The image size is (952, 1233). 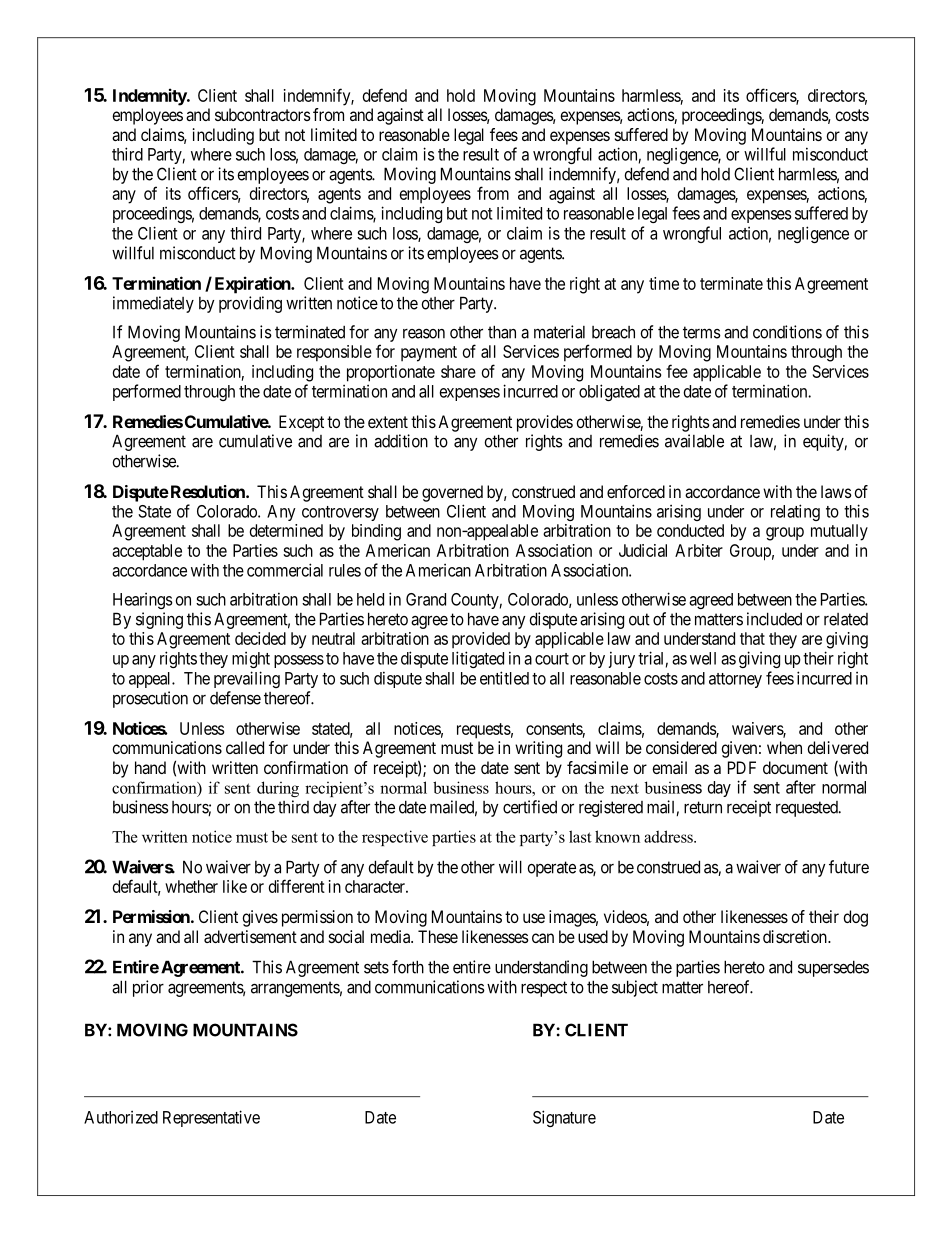 I want to click on operate, so click(x=551, y=869).
